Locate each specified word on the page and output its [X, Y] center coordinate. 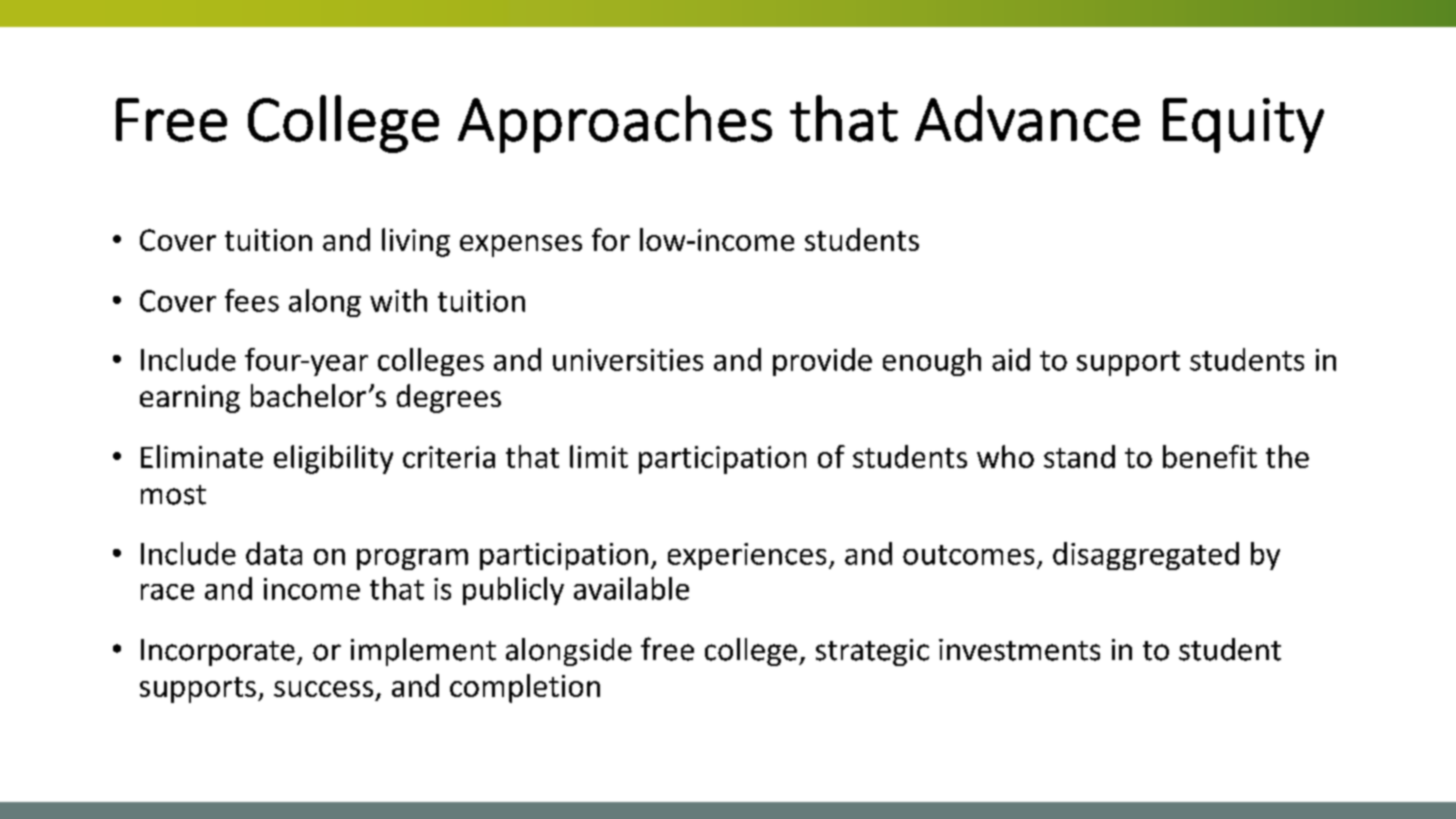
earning [190, 399]
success [323, 689]
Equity [1243, 125]
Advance [1027, 118]
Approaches [615, 124]
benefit [1210, 456]
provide [822, 362]
